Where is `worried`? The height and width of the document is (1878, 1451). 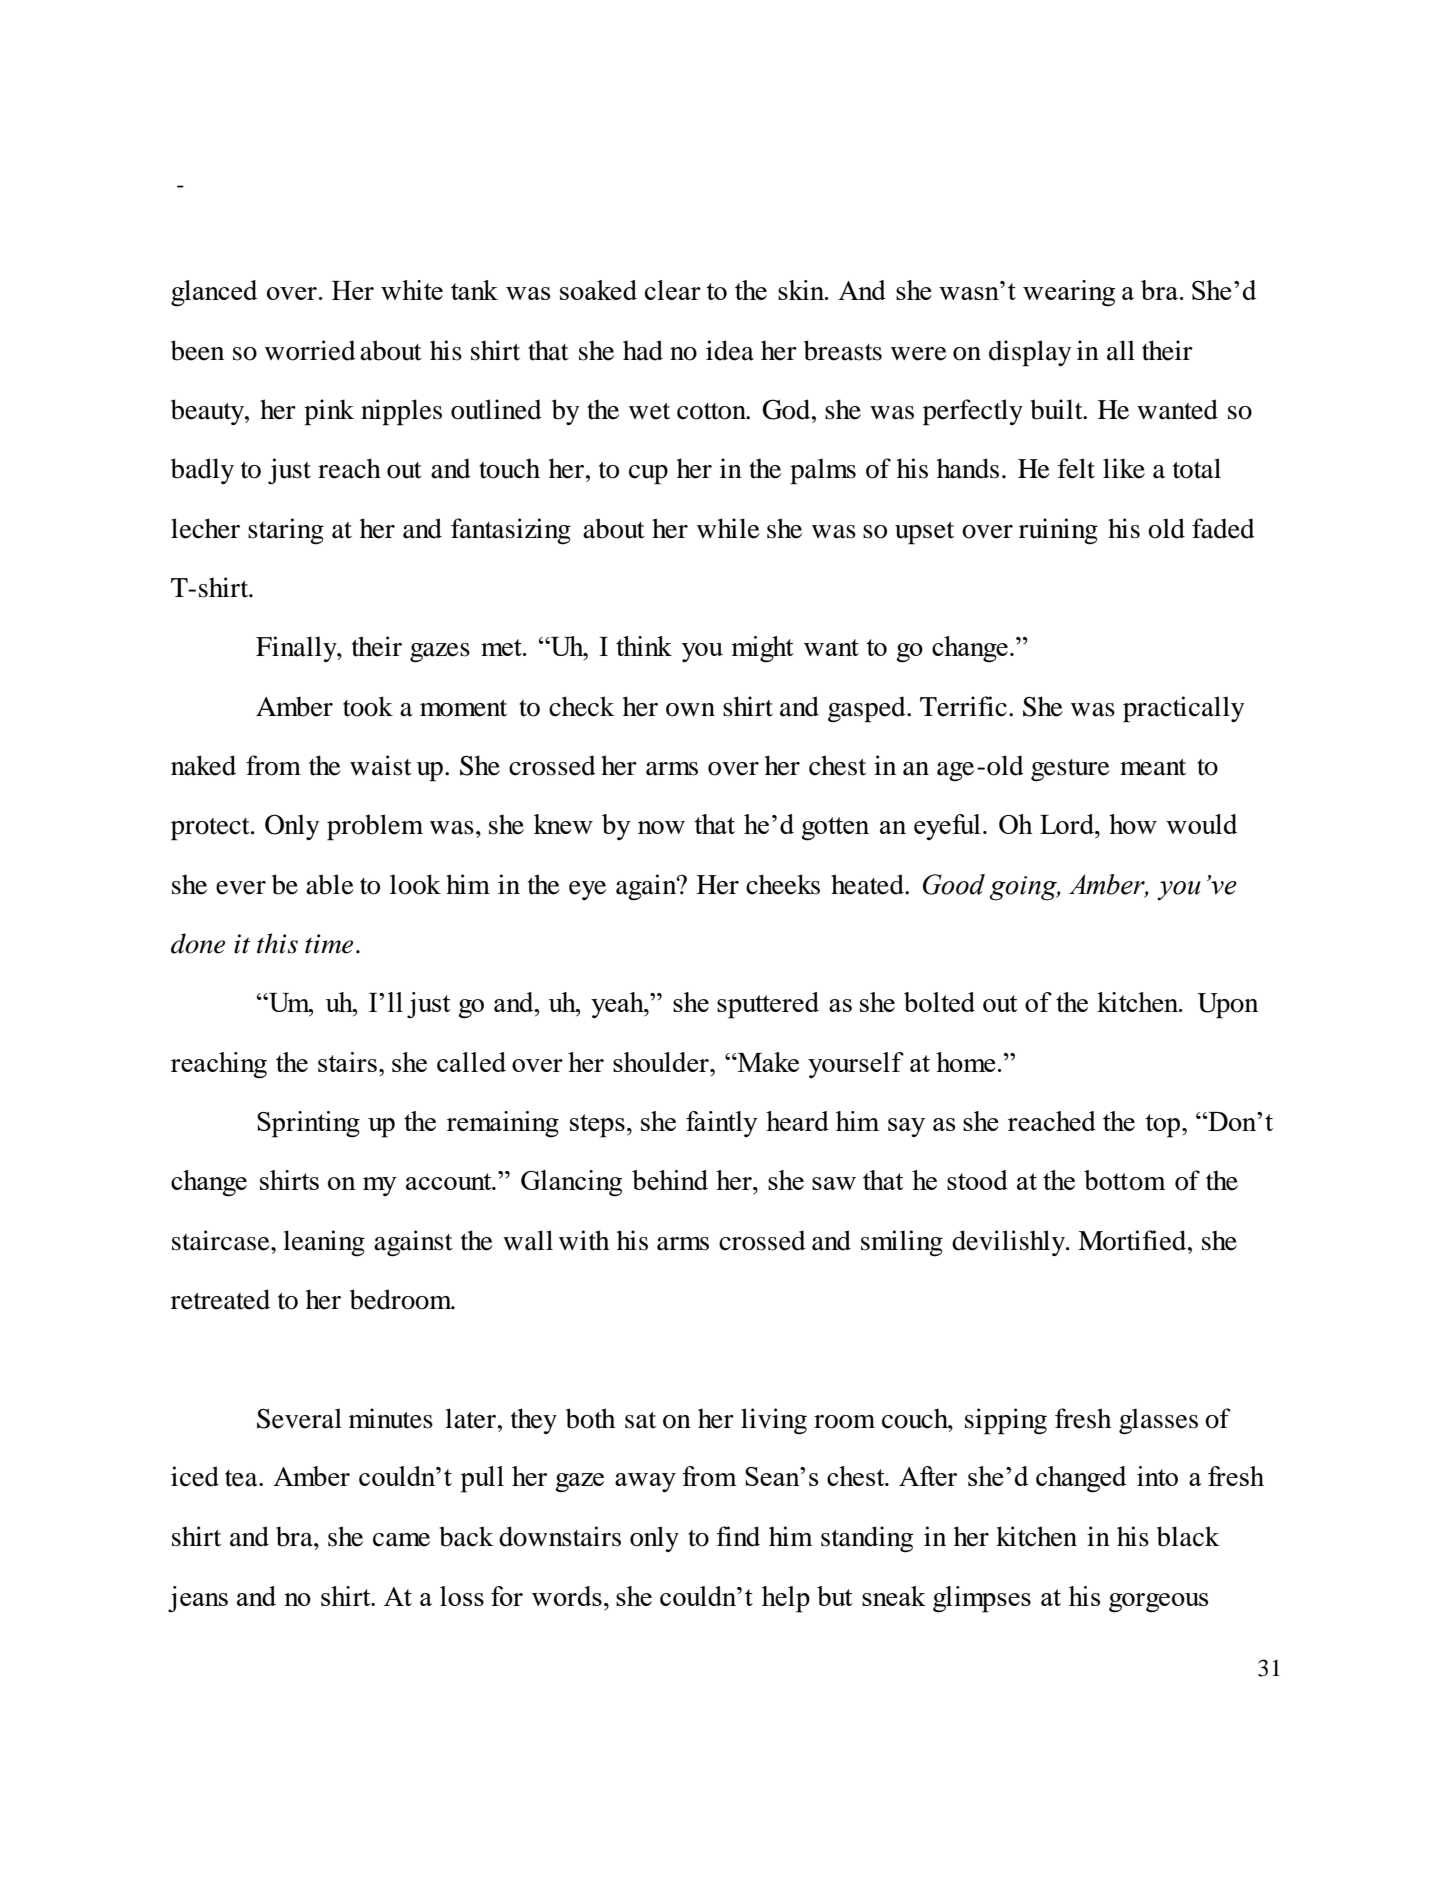
worried is located at coordinates (310, 350).
